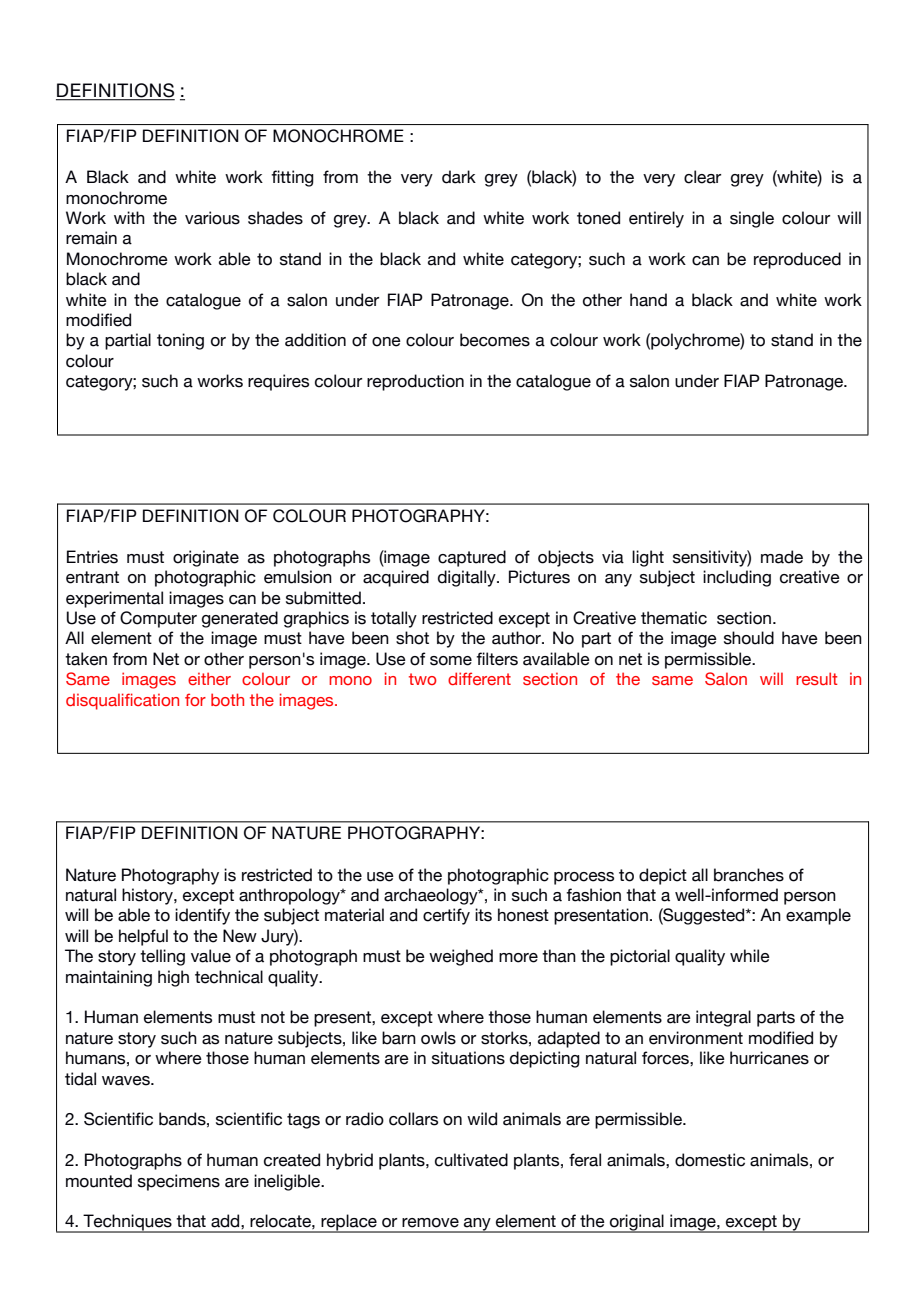 The image size is (924, 1308). What do you see at coordinates (129, 217) in the document?
I see `with` at bounding box center [129, 217].
